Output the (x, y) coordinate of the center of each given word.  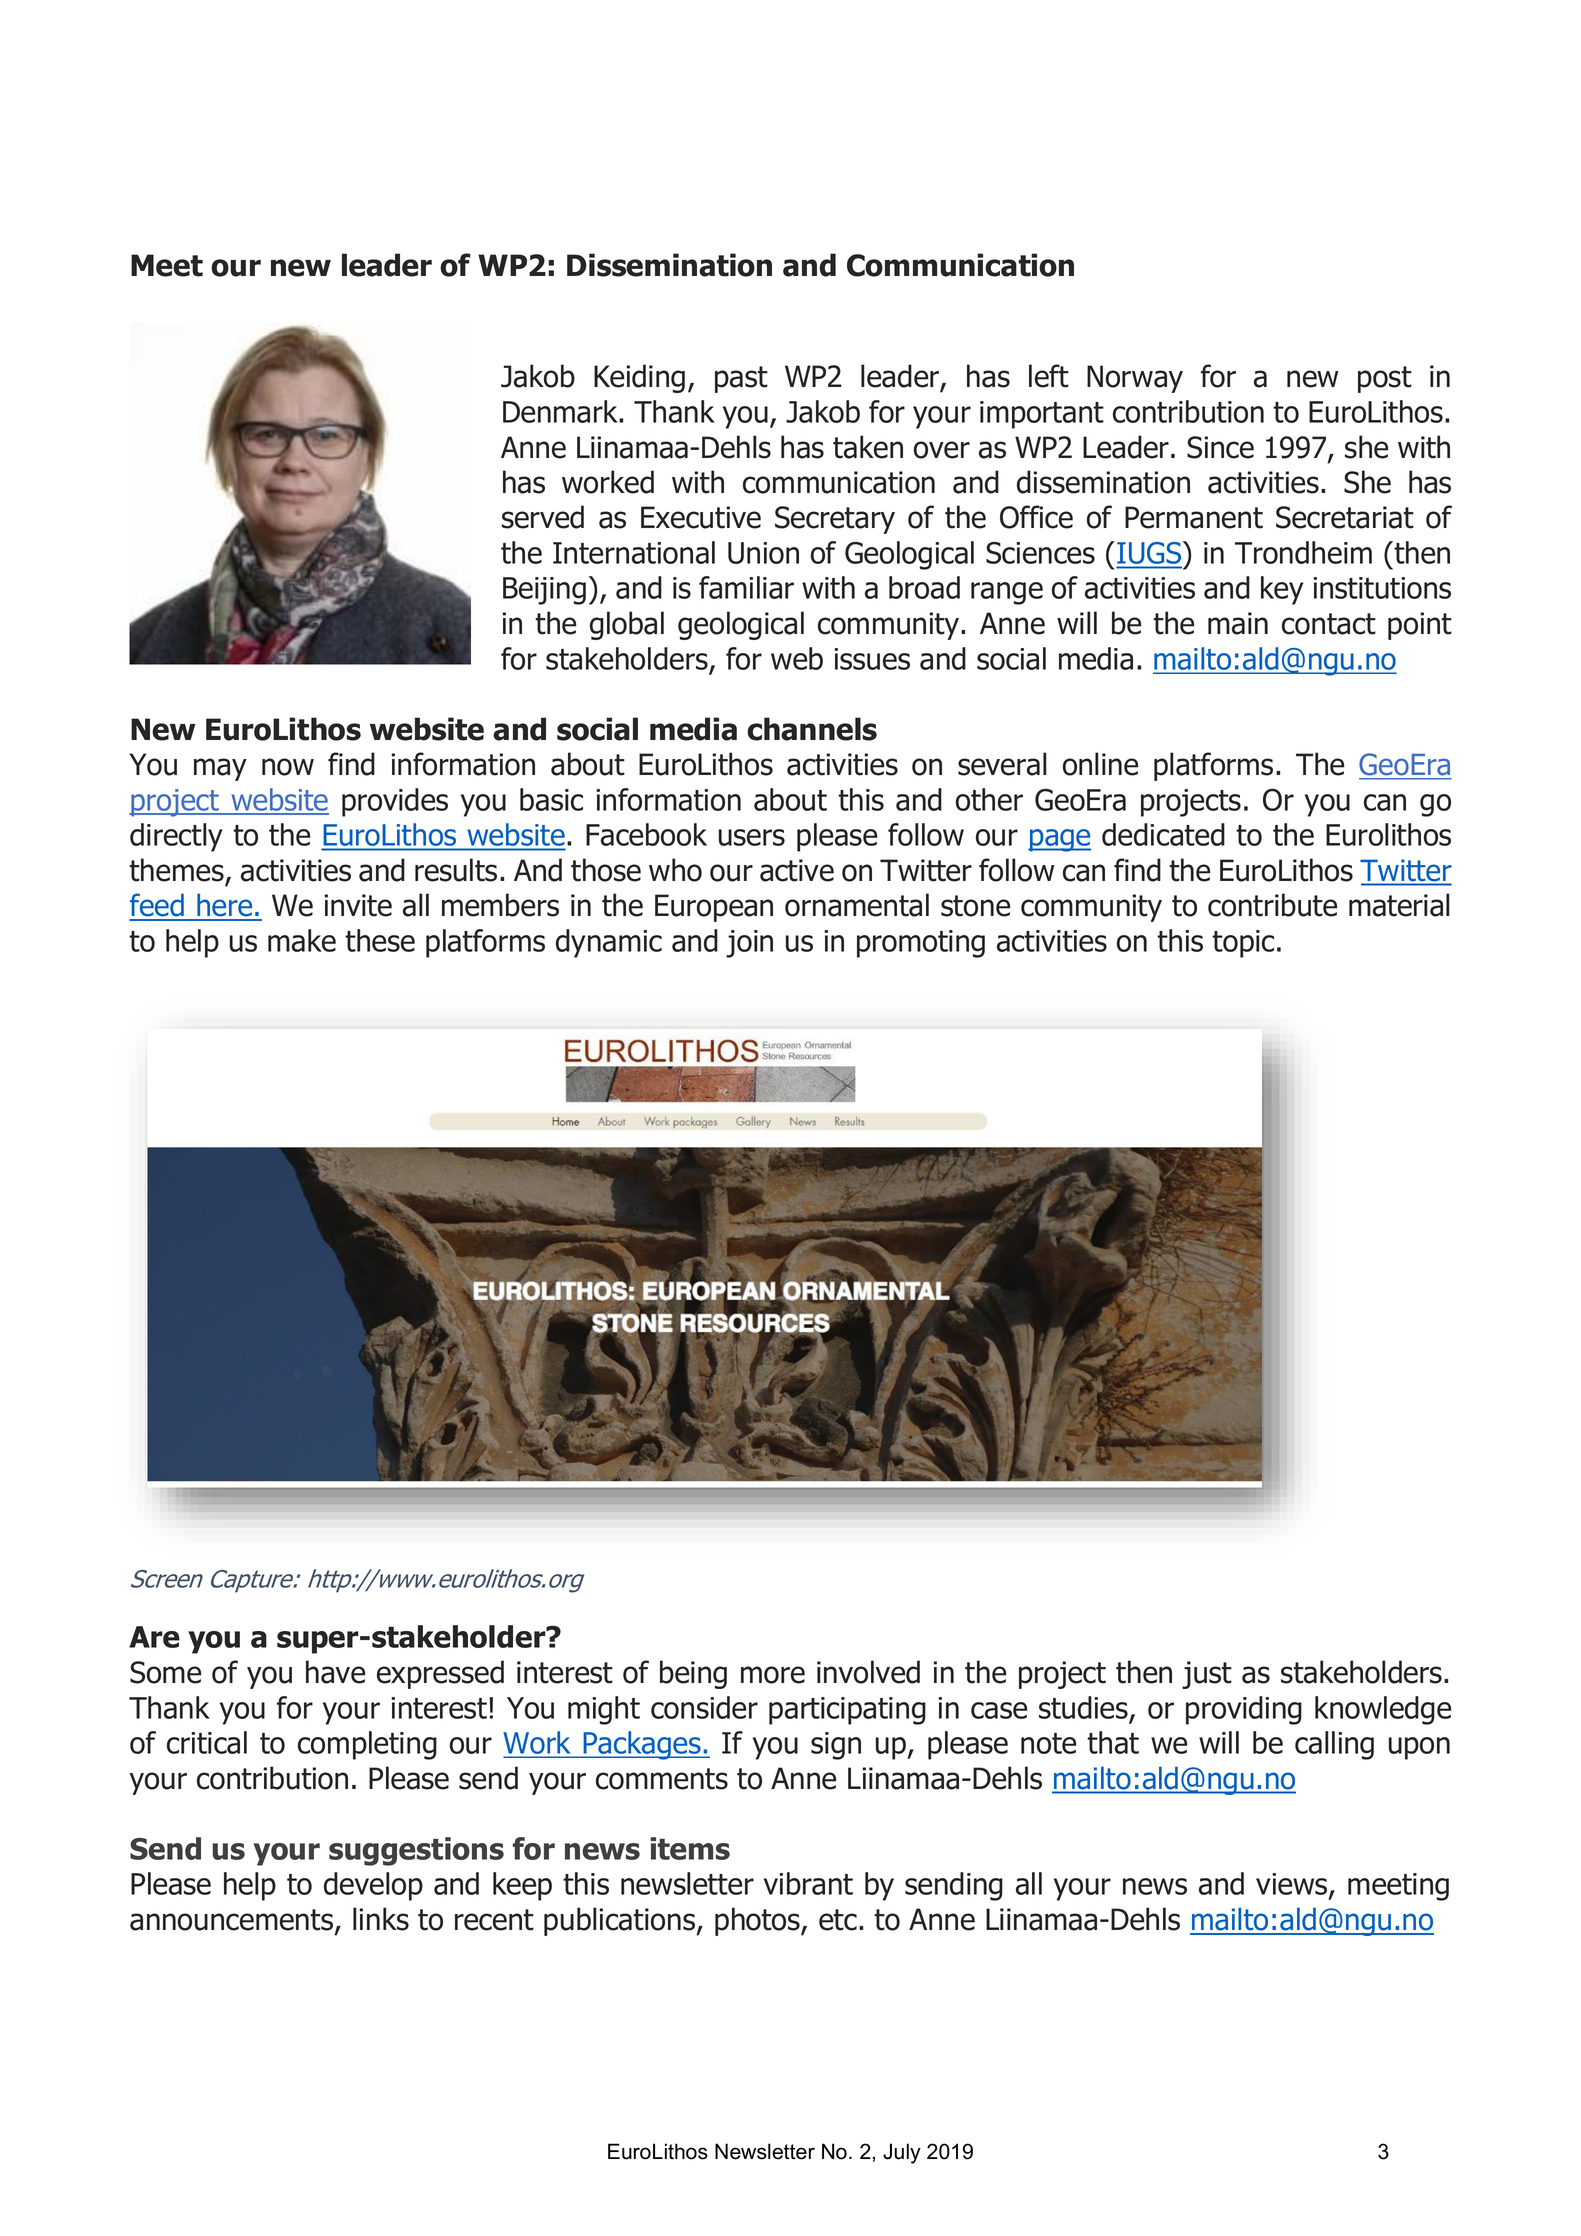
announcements (233, 1921)
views (1293, 1885)
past (741, 379)
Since (1220, 447)
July (902, 2153)
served (543, 517)
